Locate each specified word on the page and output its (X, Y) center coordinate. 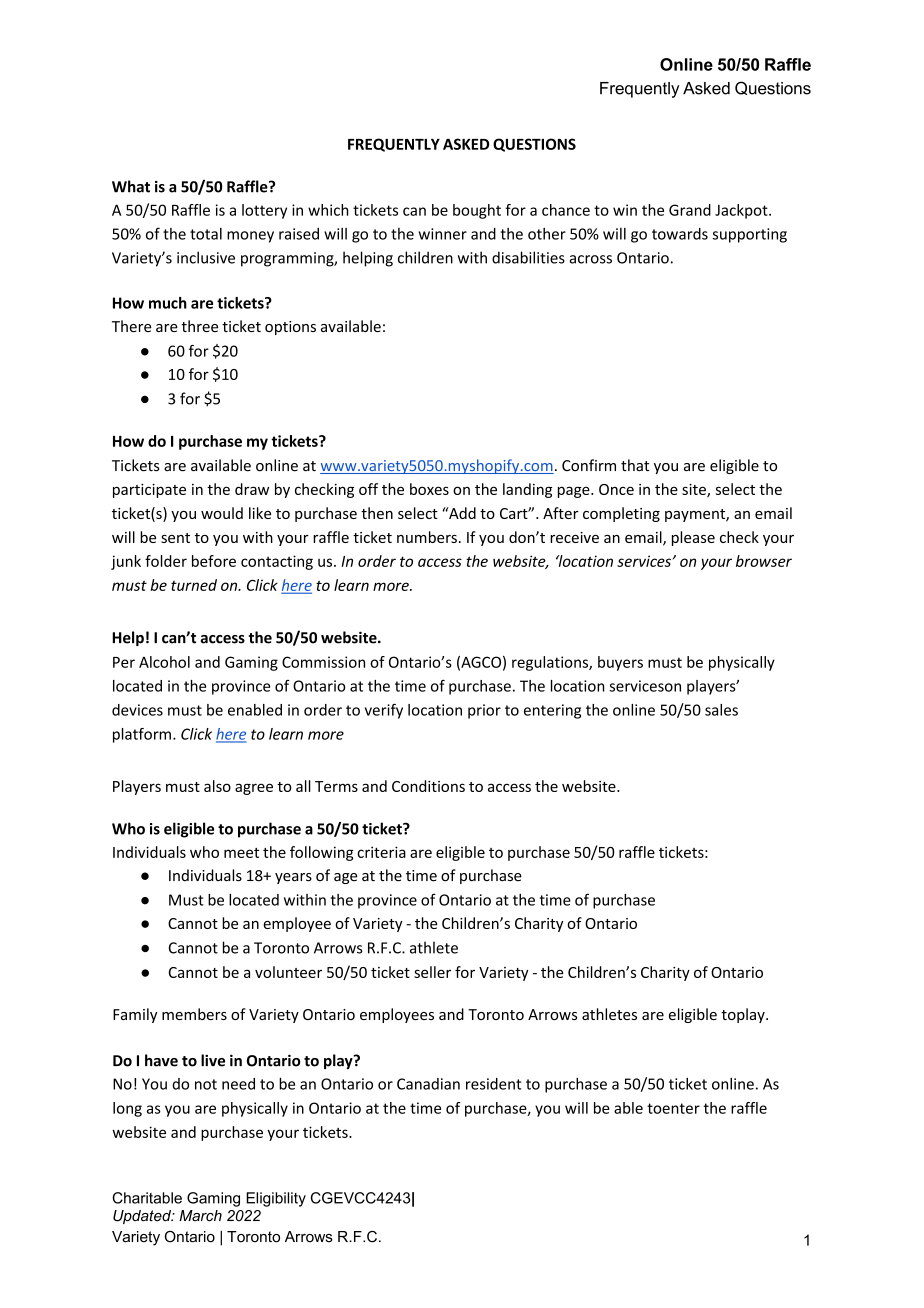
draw (252, 489)
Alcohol (164, 662)
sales (721, 710)
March (200, 1216)
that (635, 465)
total (206, 234)
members (194, 1014)
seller (432, 972)
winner (443, 234)
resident (493, 1084)
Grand (690, 210)
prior (484, 711)
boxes (429, 489)
